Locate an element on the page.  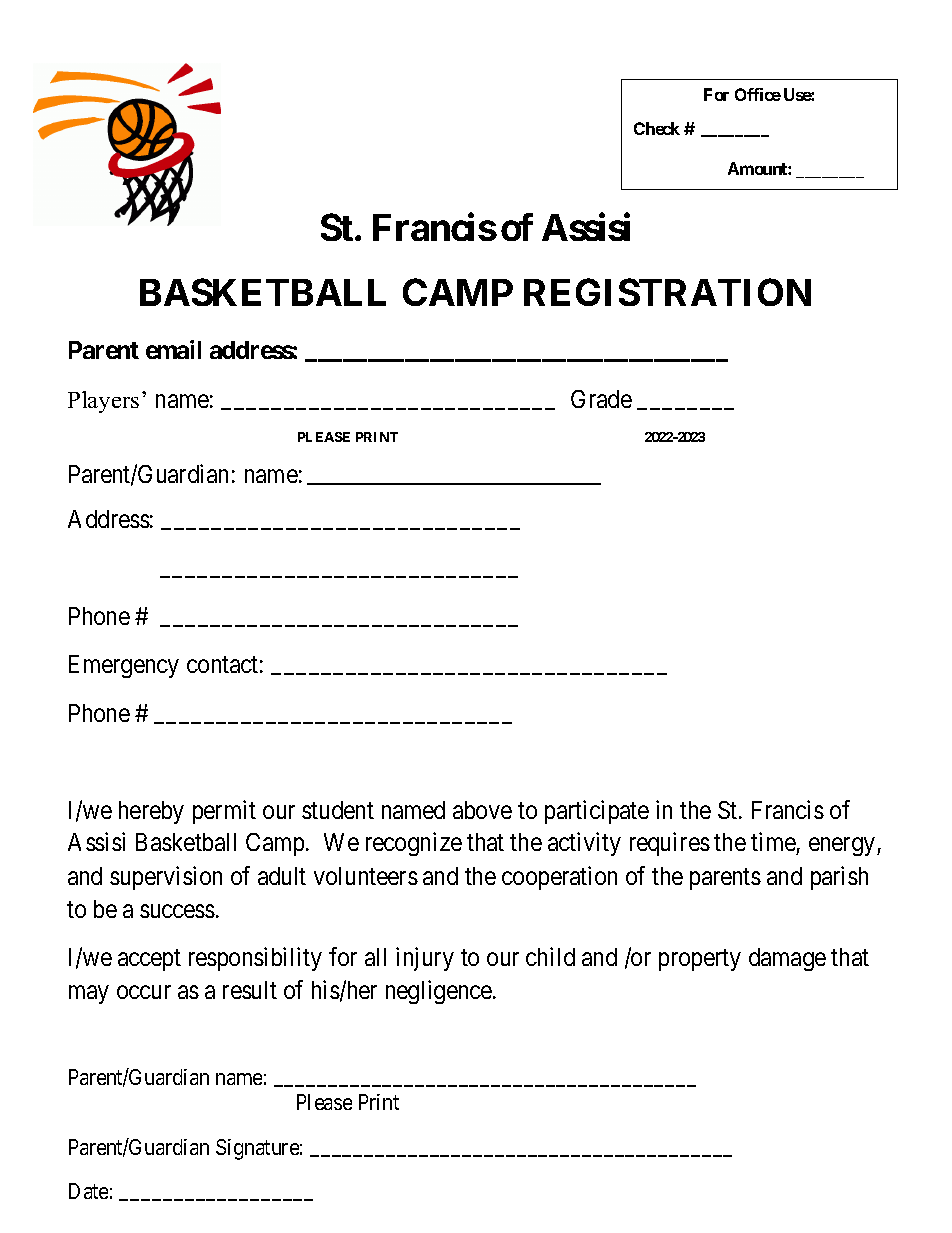
REGISTRATION is located at coordinates (667, 292).
